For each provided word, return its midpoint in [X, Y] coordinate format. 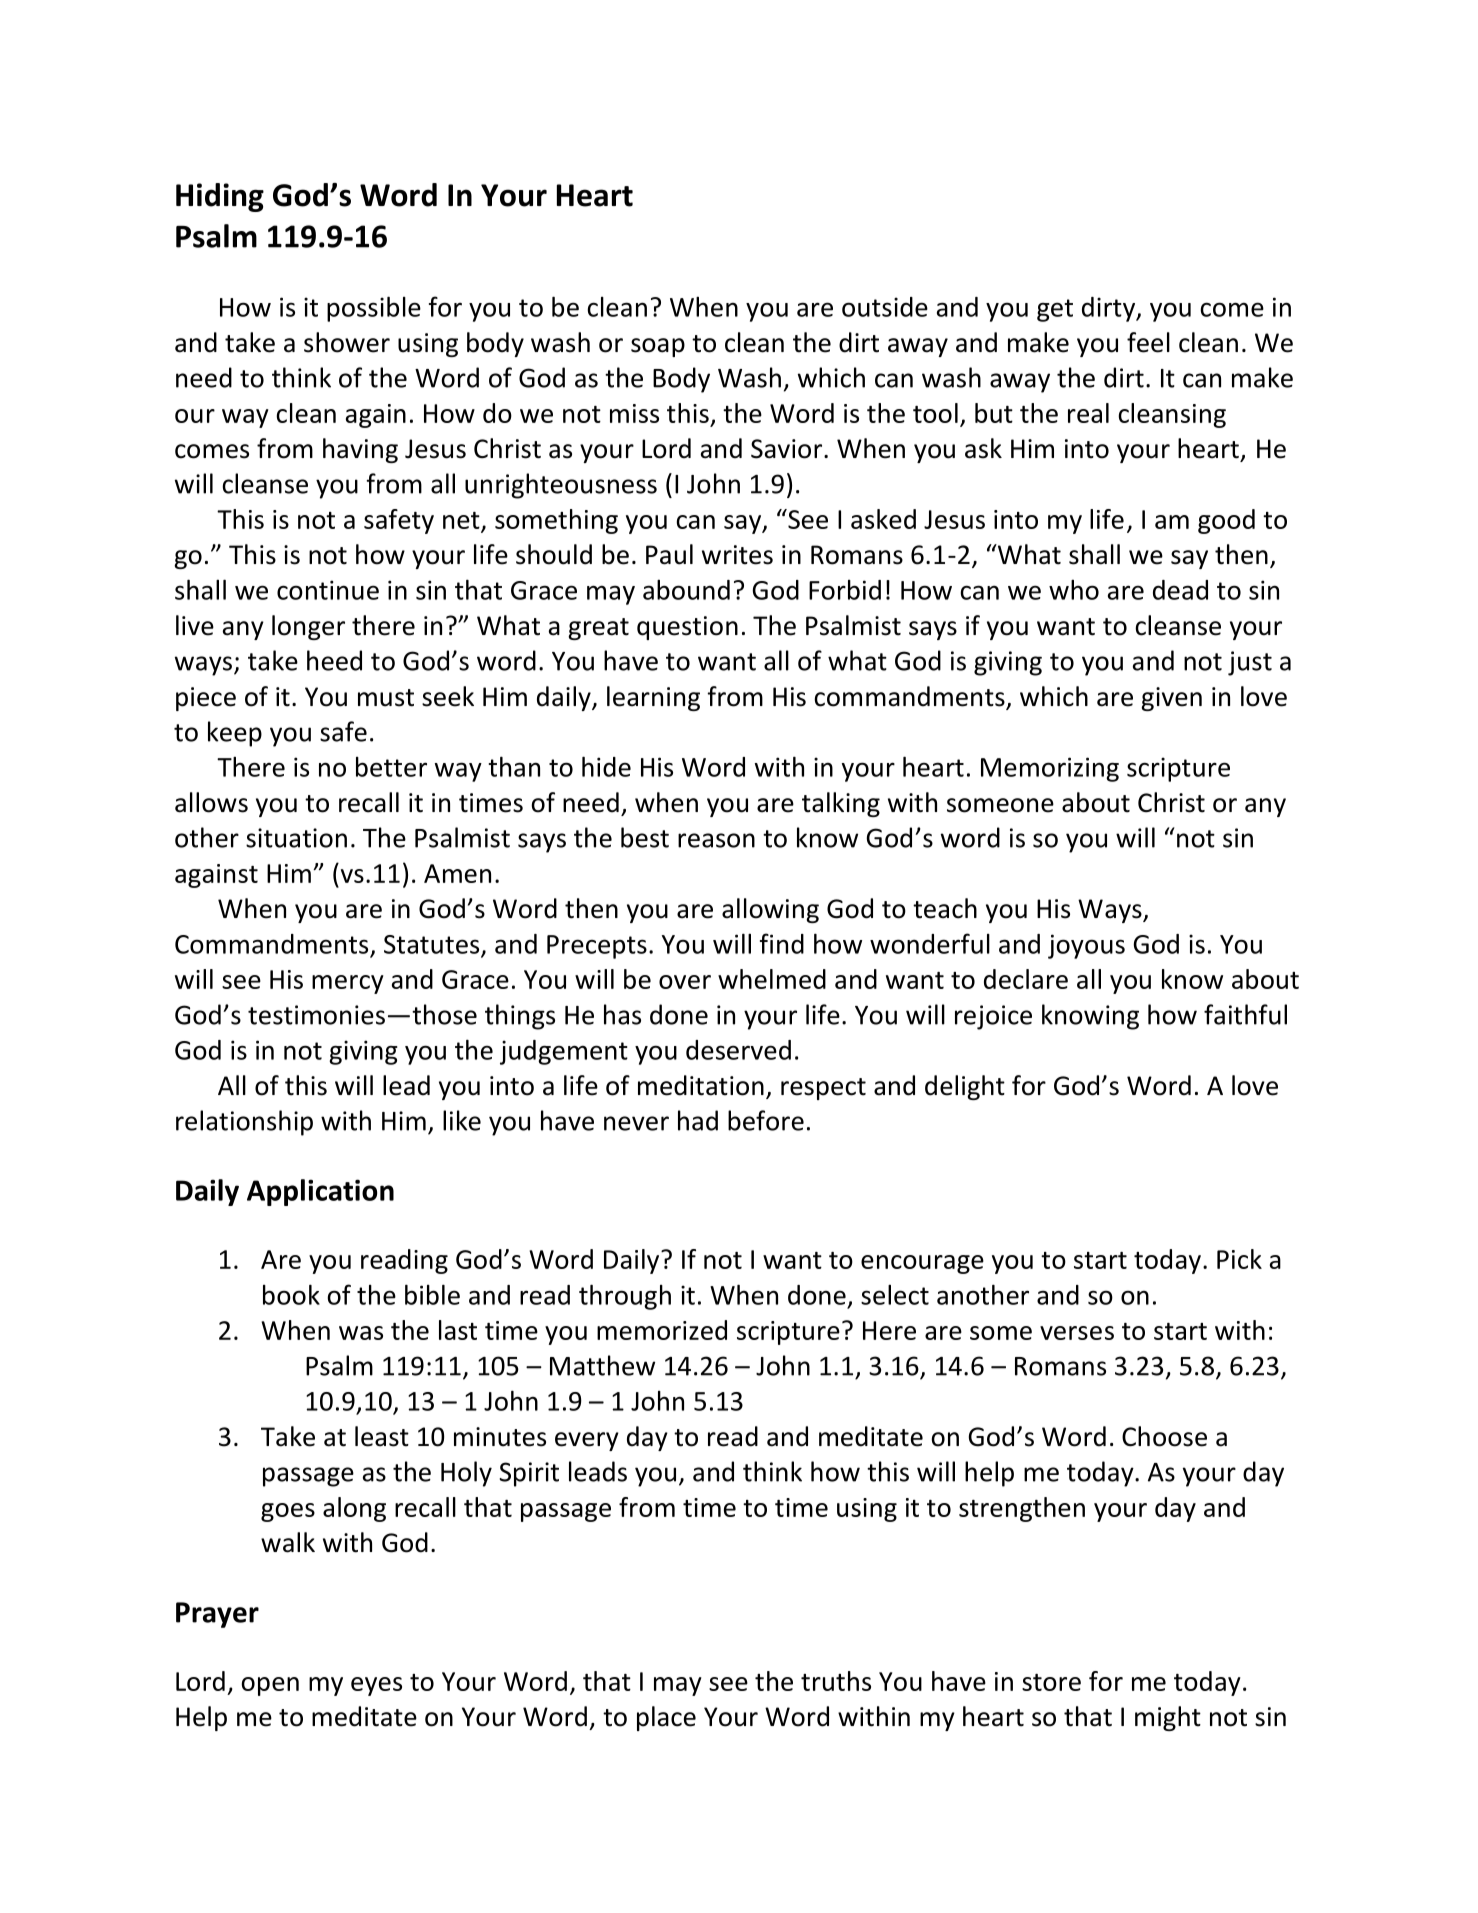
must [386, 698]
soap [658, 347]
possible [374, 309]
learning [653, 698]
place [666, 1718]
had [698, 1120]
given [1171, 699]
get [1055, 310]
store [1051, 1682]
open [270, 1686]
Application [320, 1192]
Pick [1239, 1259]
